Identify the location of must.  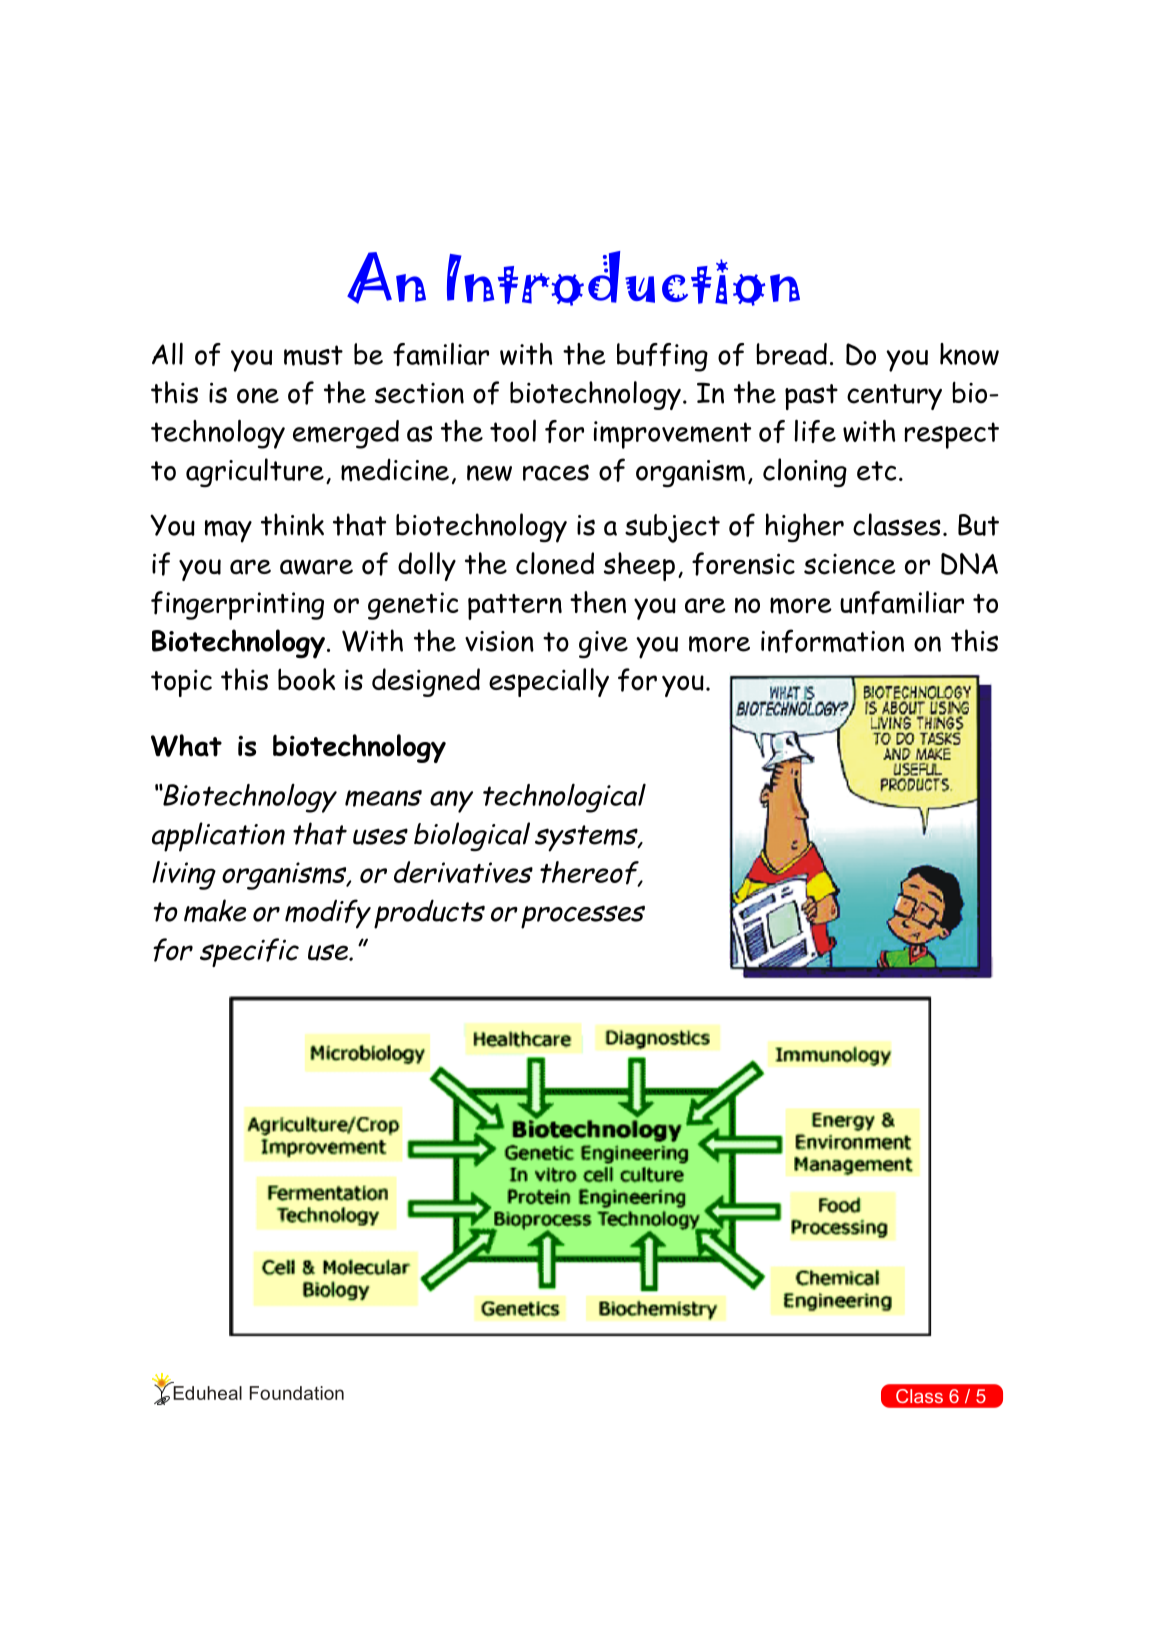
(313, 355).
